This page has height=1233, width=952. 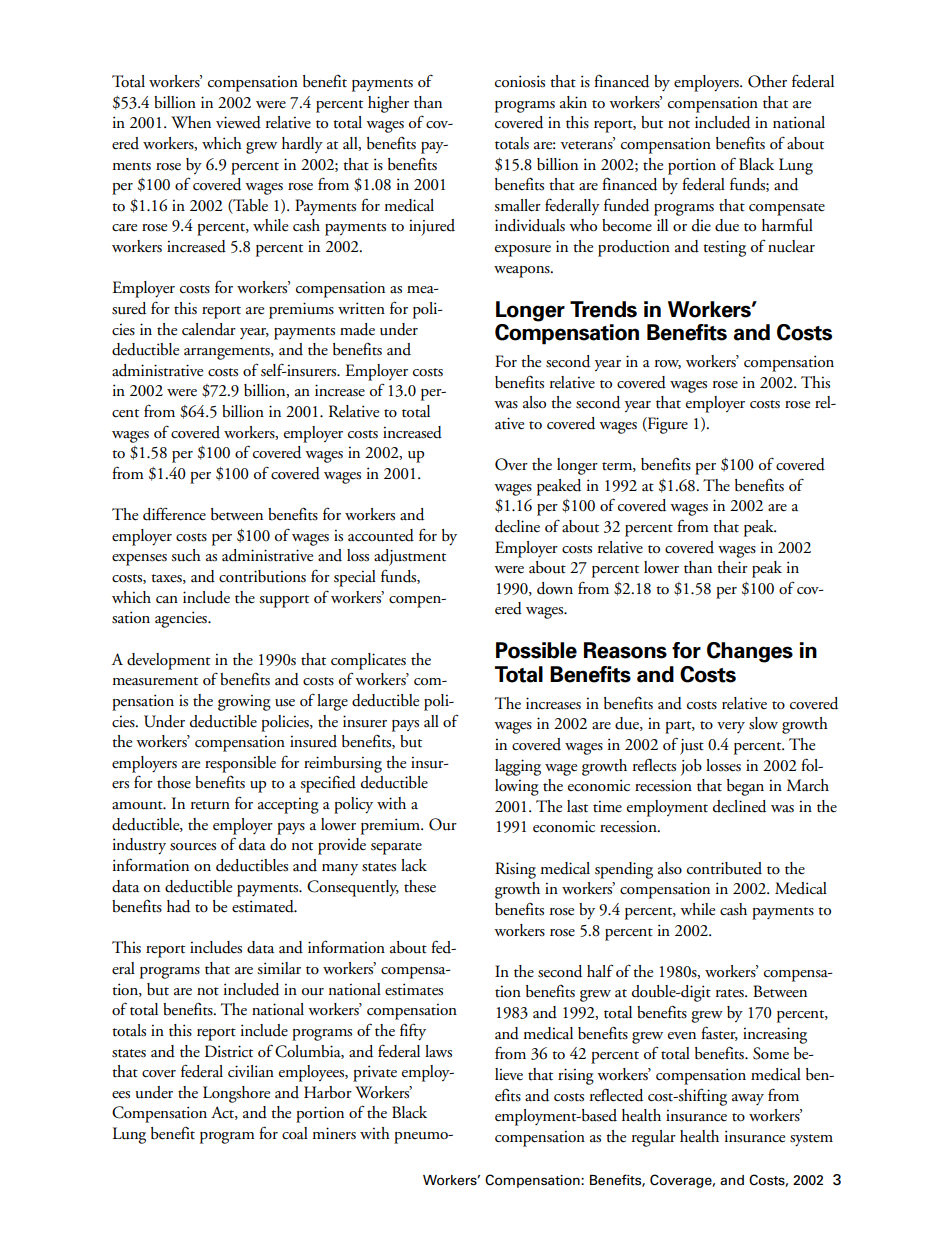 I want to click on higher, so click(x=388, y=104).
